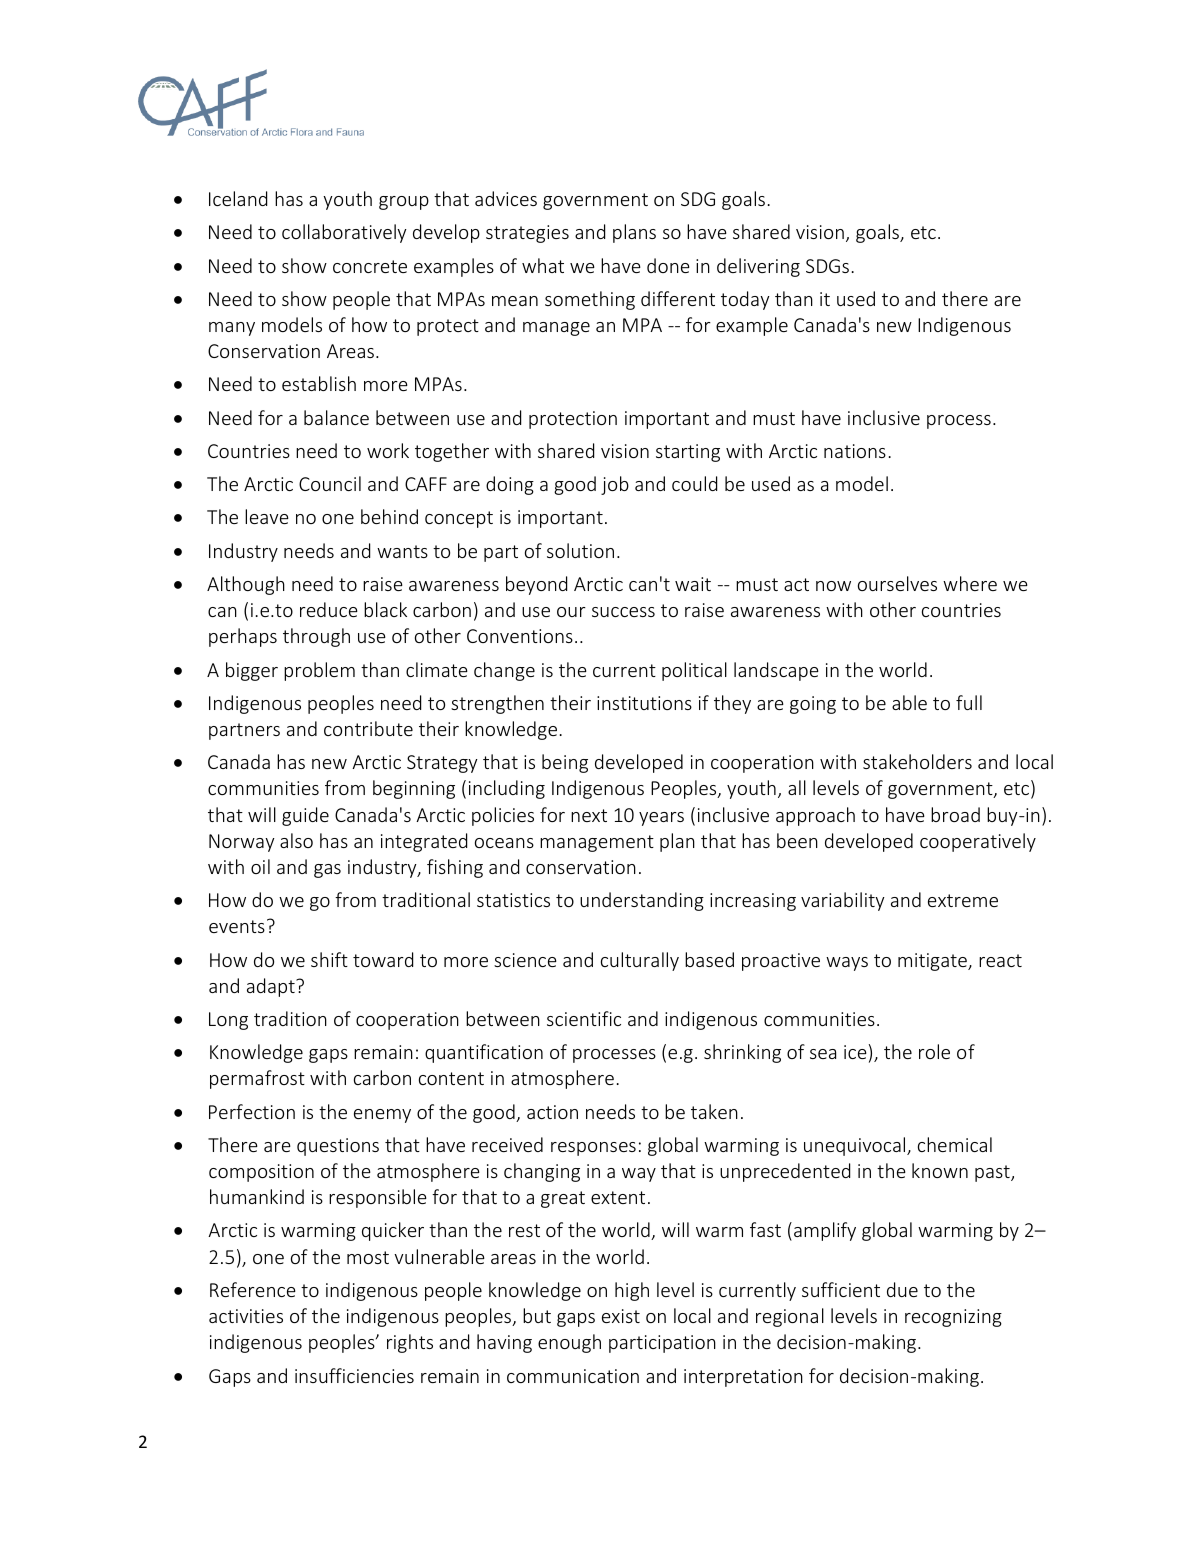 This screenshot has width=1194, height=1546. What do you see at coordinates (246, 1316) in the screenshot?
I see `activities` at bounding box center [246, 1316].
